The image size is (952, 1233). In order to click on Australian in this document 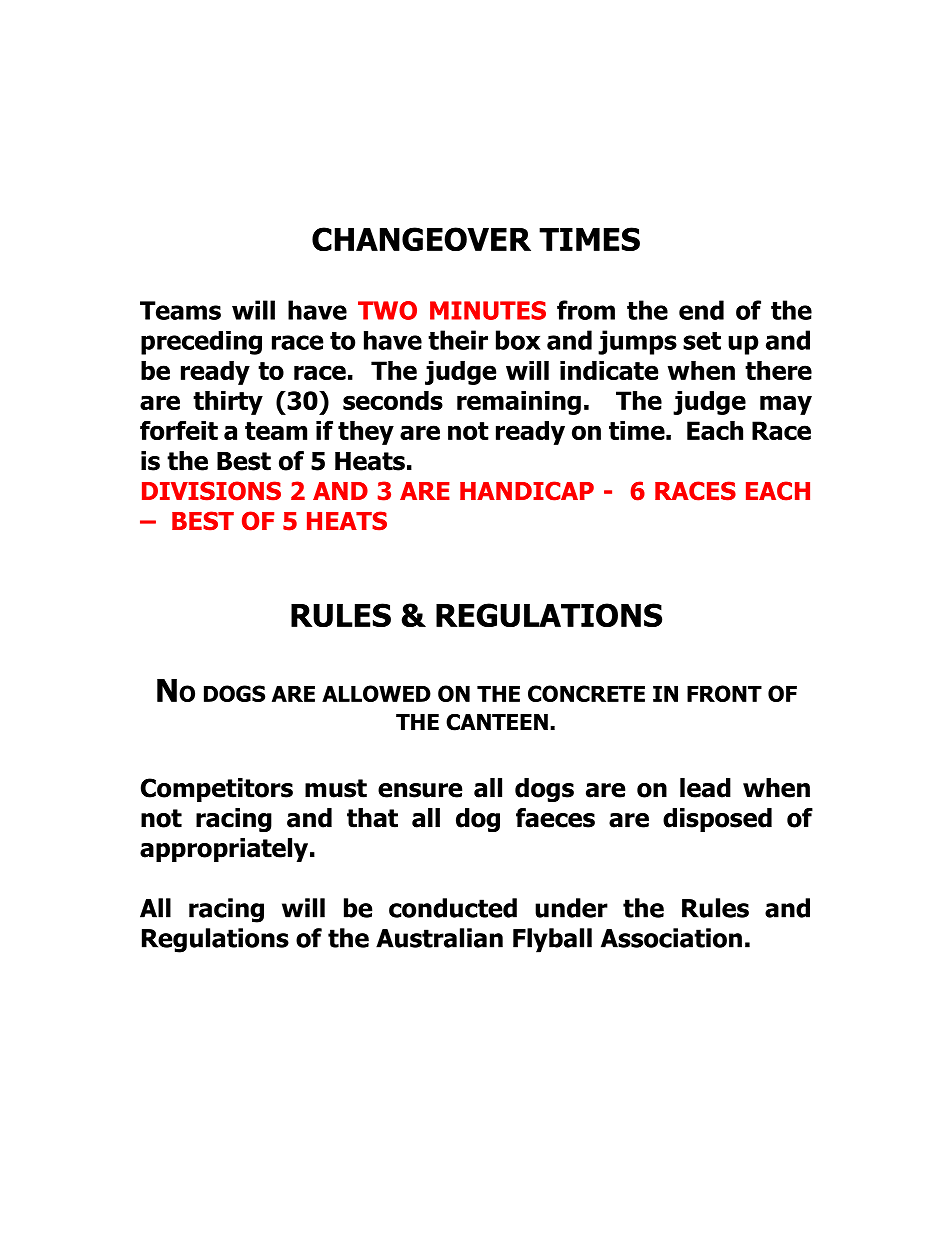, I will do `click(439, 938)`.
